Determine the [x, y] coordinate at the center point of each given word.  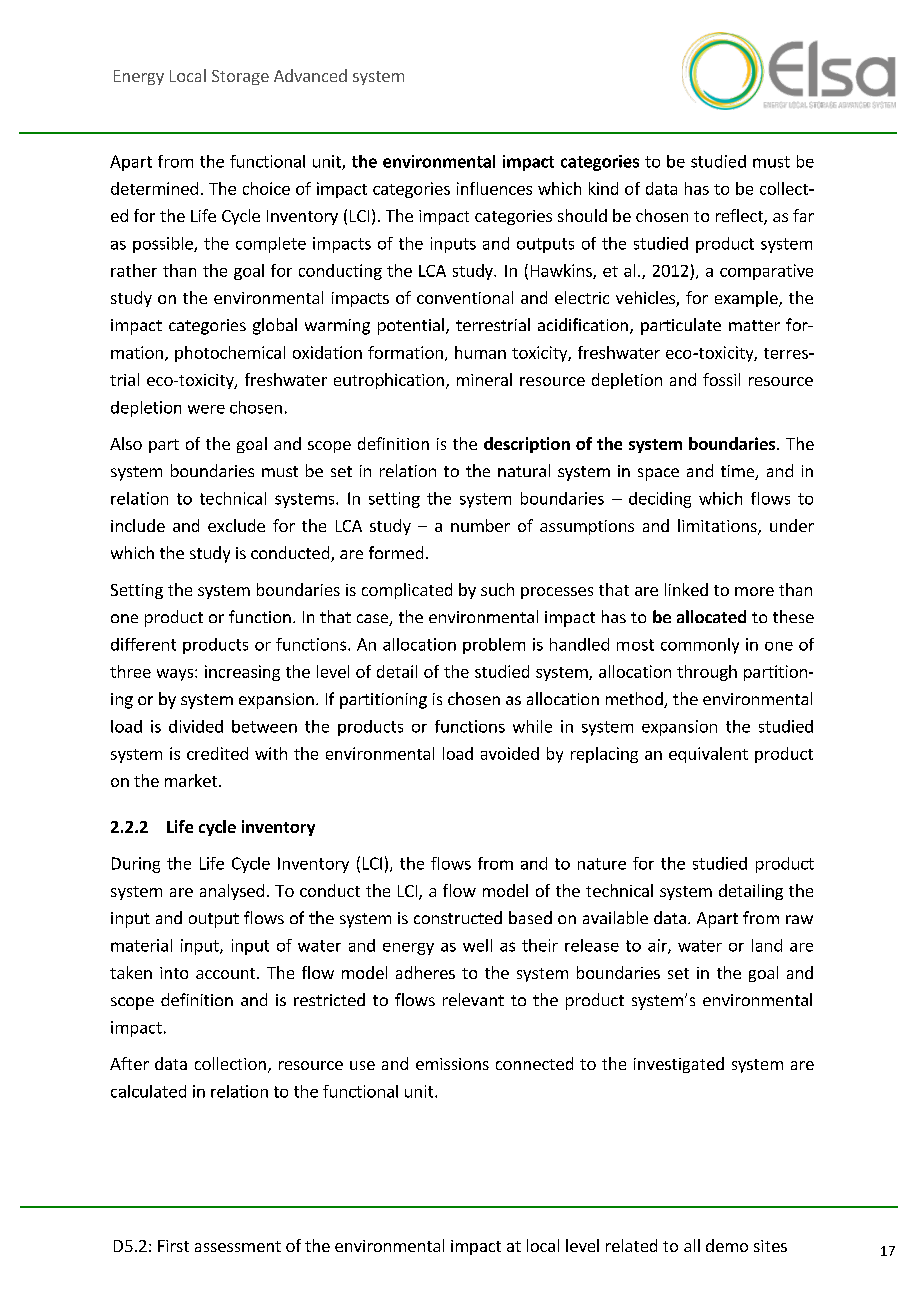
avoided [510, 753]
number [480, 525]
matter [754, 325]
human [480, 352]
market [192, 780]
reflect [740, 217]
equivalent [708, 755]
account [227, 973]
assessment [238, 1246]
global [275, 326]
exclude [236, 525]
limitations [718, 527]
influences [494, 188]
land [767, 945]
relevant [473, 999]
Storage [240, 77]
